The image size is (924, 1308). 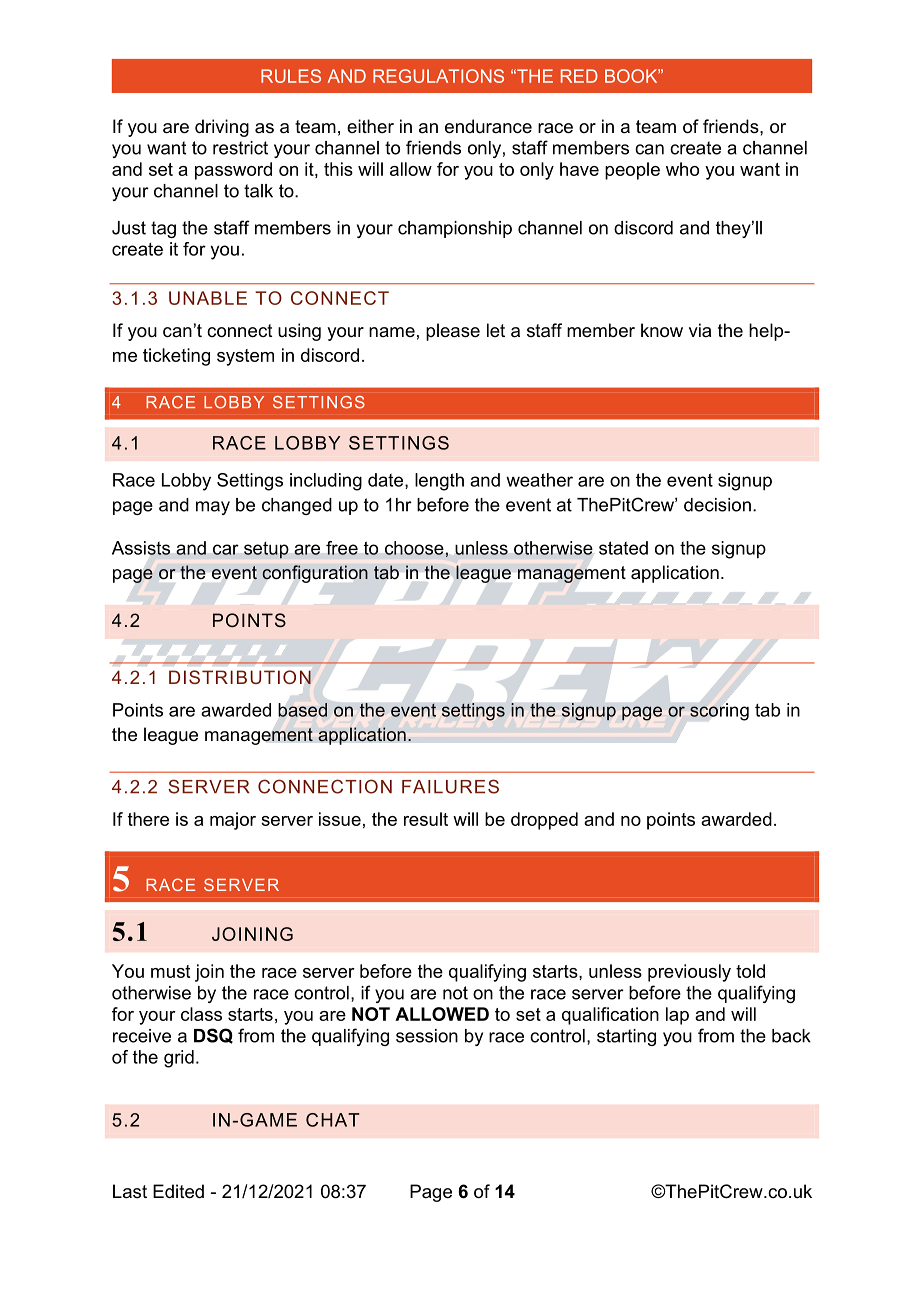 What do you see at coordinates (791, 1036) in the screenshot?
I see `back` at bounding box center [791, 1036].
